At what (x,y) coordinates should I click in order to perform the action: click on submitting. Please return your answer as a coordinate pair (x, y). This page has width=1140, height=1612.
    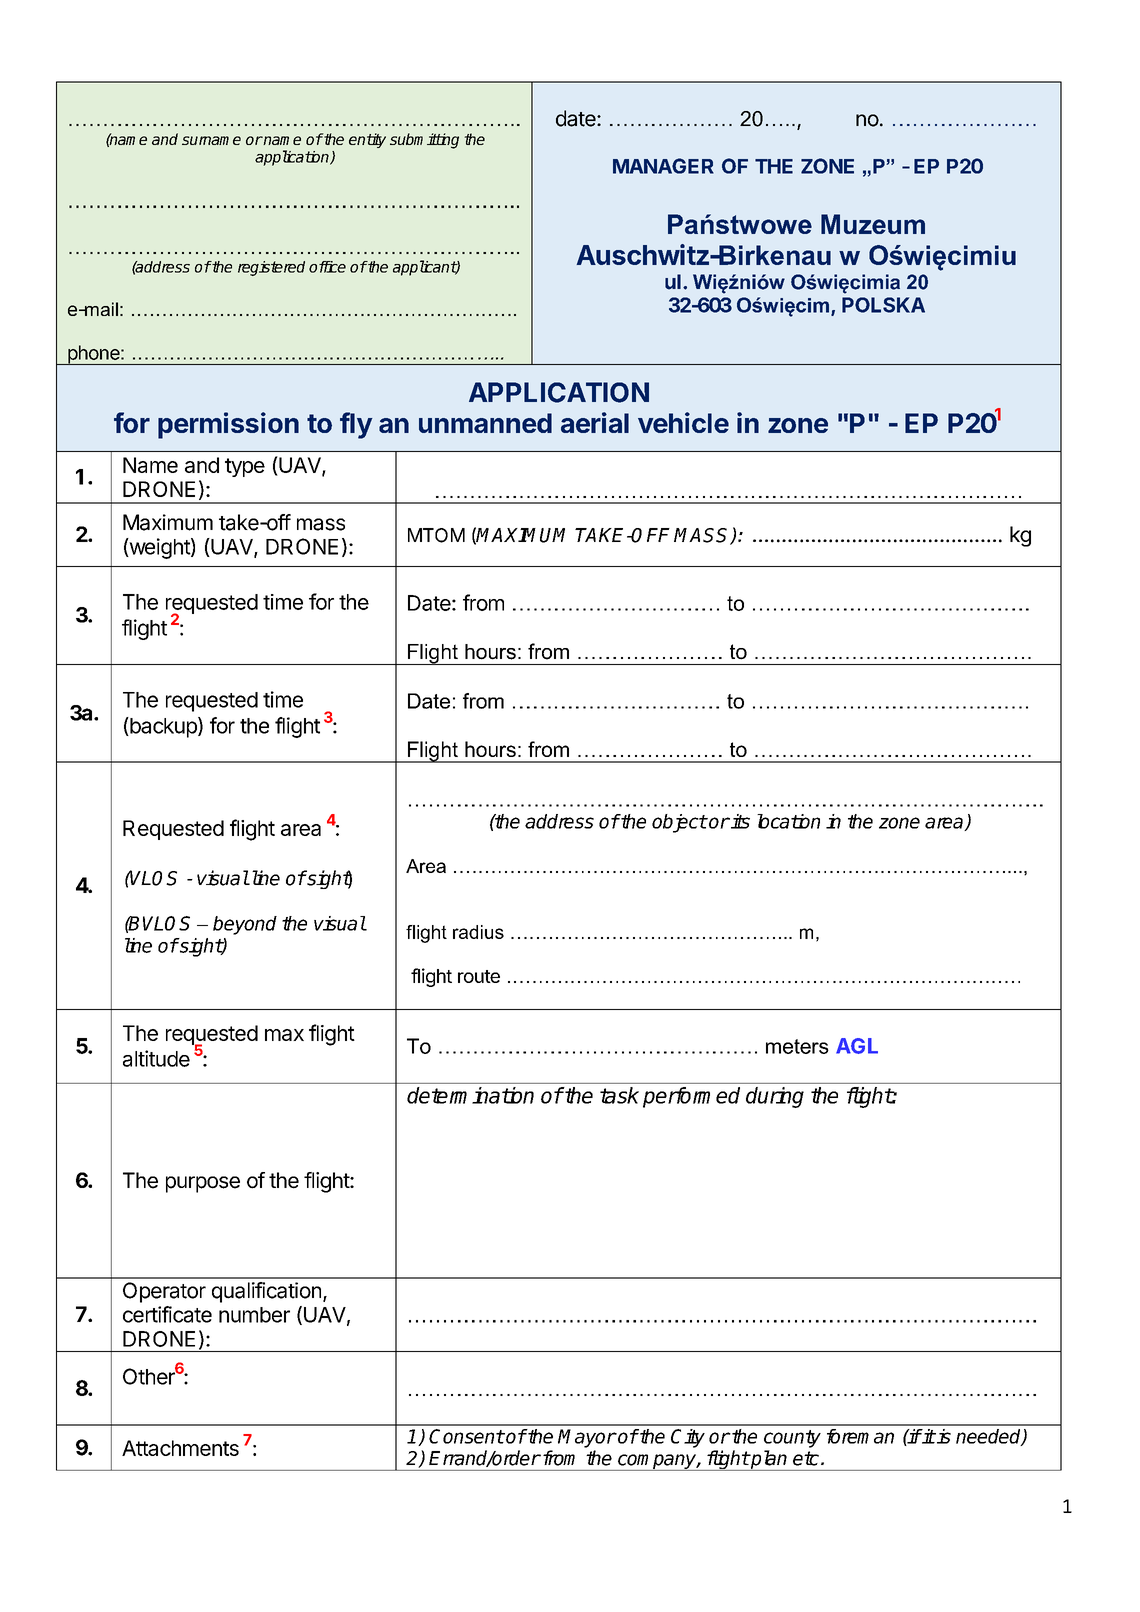
    Looking at the image, I should click on (424, 141).
